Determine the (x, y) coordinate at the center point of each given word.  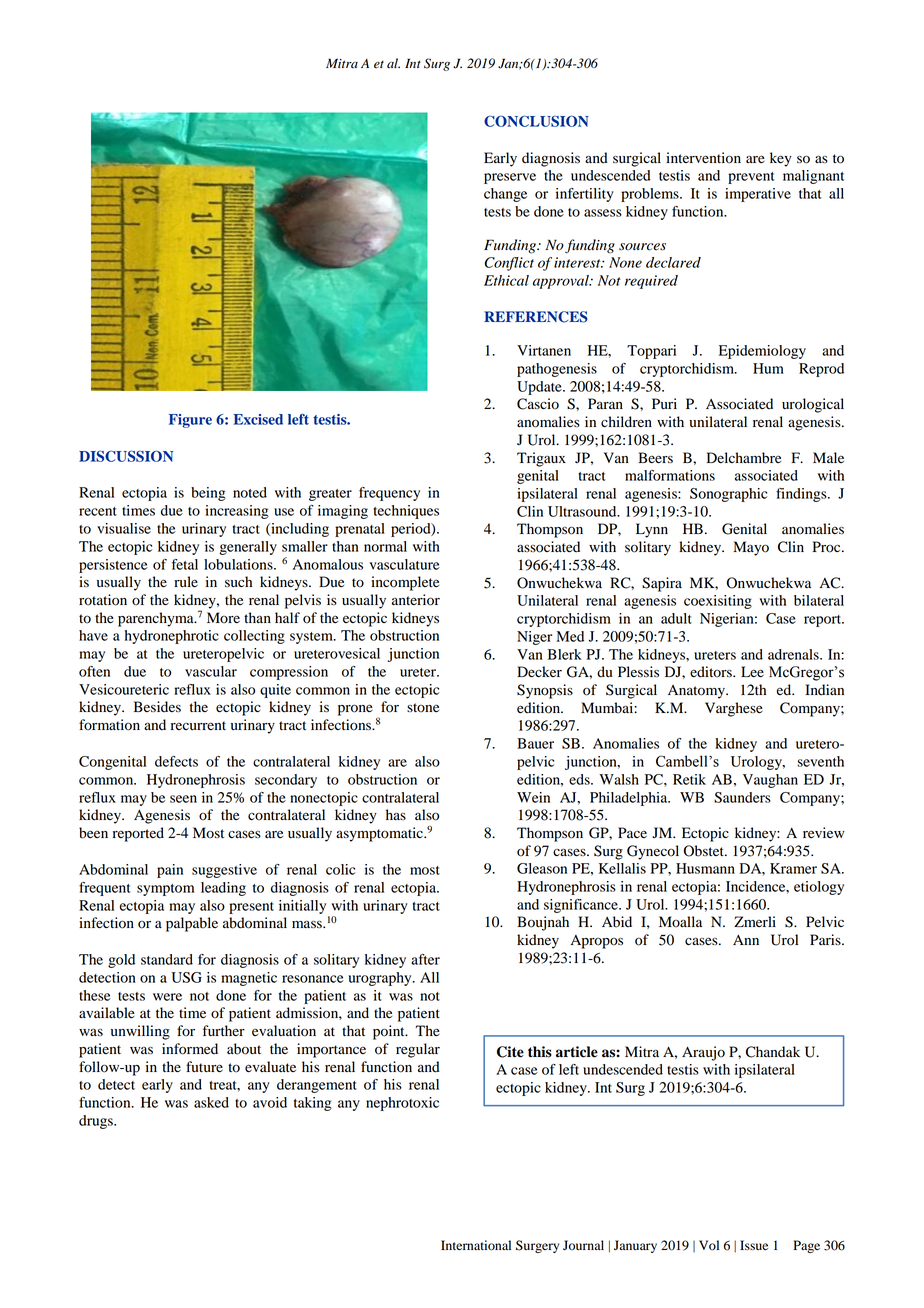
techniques (406, 512)
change (505, 195)
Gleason (542, 868)
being (208, 494)
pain (170, 871)
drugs (97, 1122)
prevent (751, 178)
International (476, 1245)
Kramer (793, 868)
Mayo (751, 548)
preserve (510, 178)
